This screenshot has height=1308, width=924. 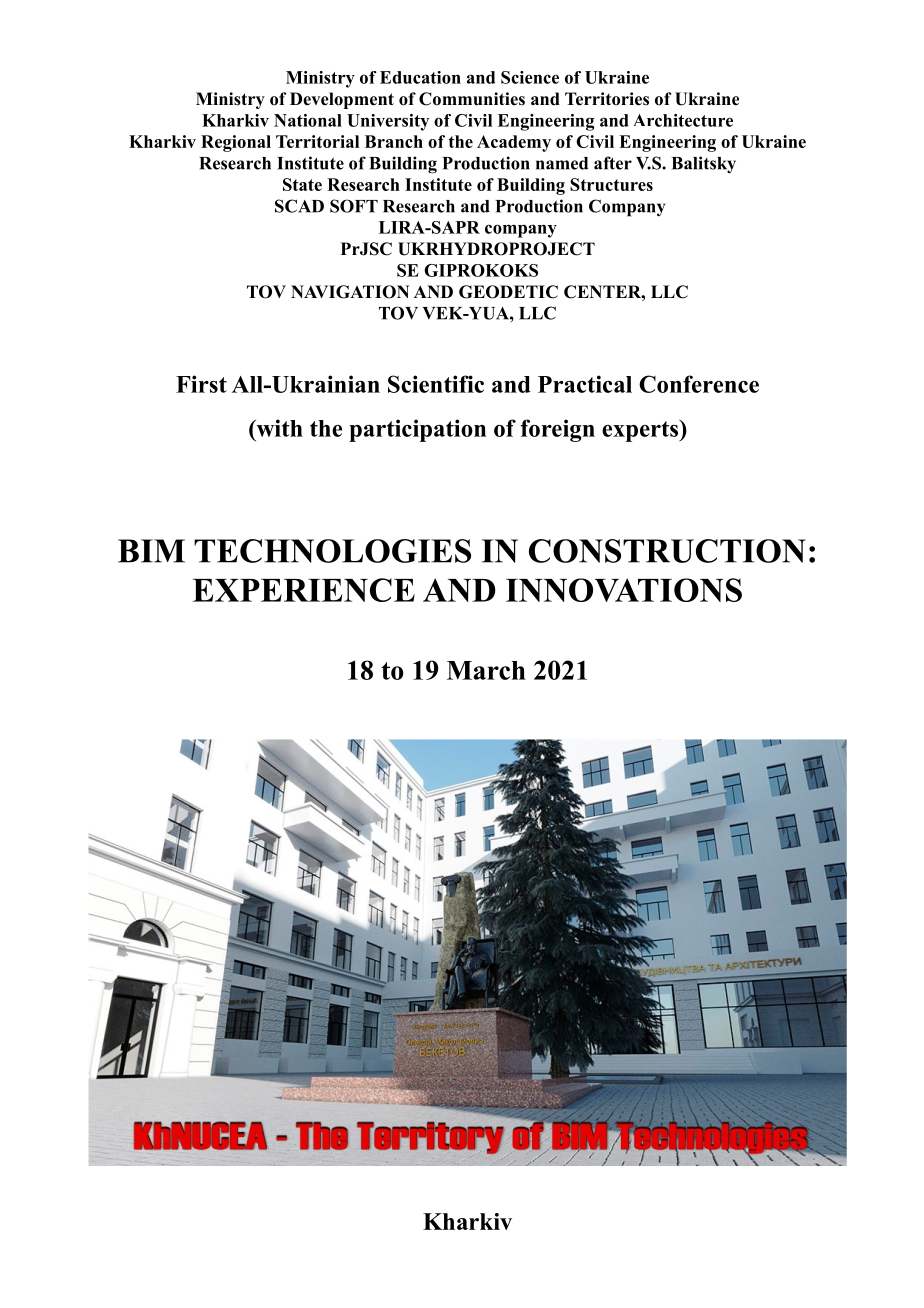 What do you see at coordinates (624, 590) in the screenshot?
I see `INNOVATIONS` at bounding box center [624, 590].
